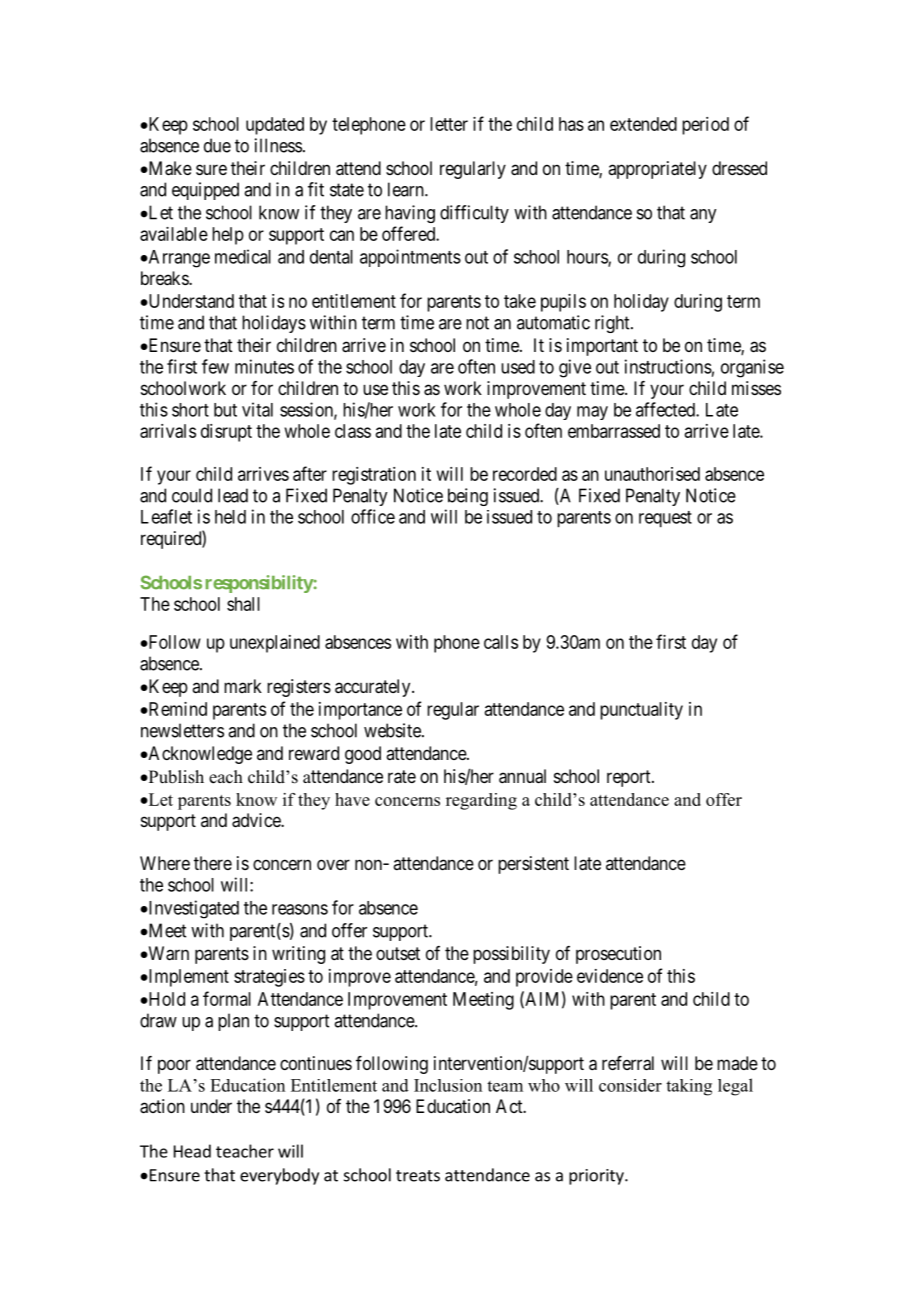 The image size is (924, 1308). Describe the element at coordinates (217, 145) in the document. I see `due` at that location.
